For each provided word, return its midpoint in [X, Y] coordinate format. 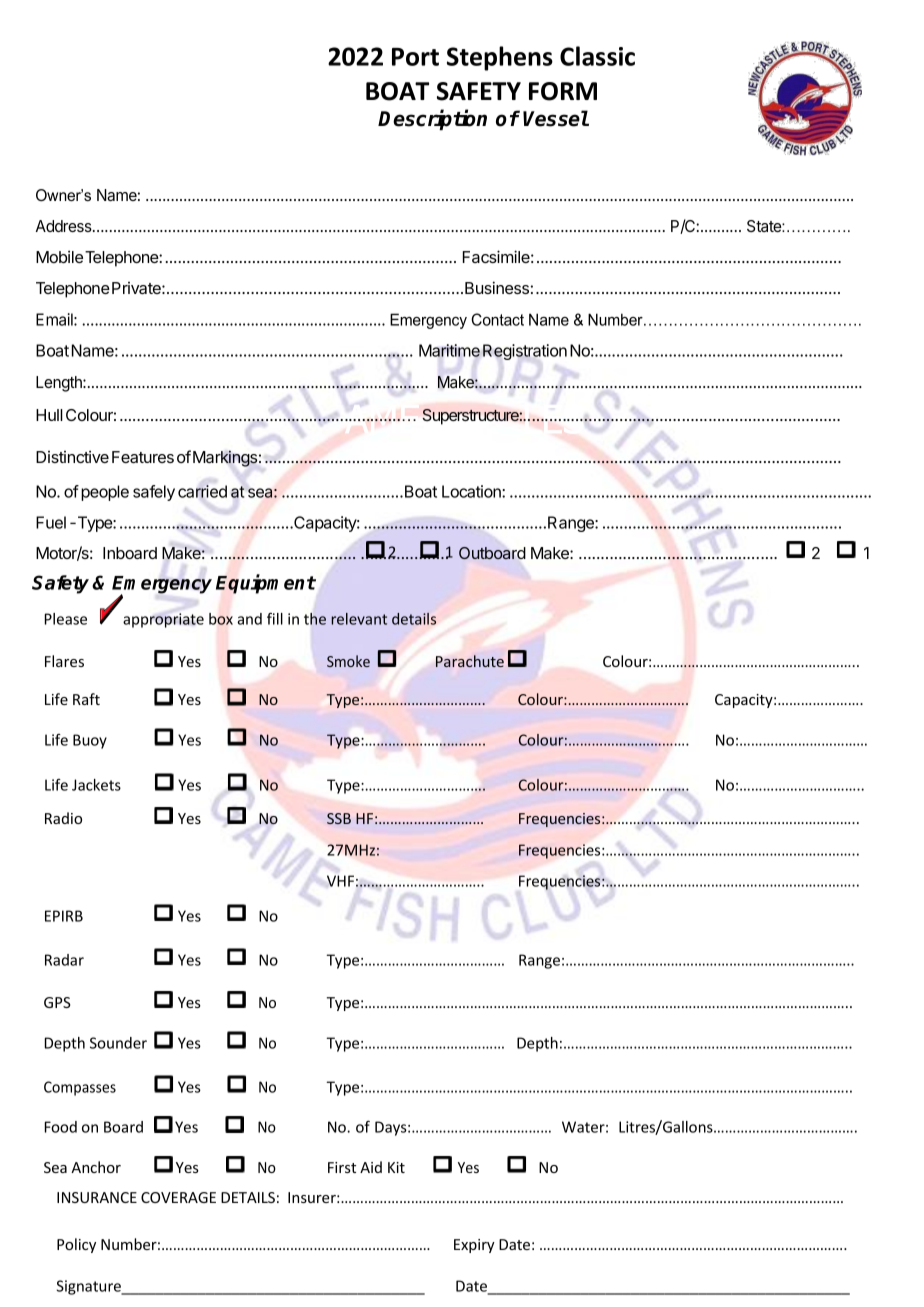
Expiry [474, 1246]
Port [415, 57]
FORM [563, 91]
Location [472, 491]
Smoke [348, 661]
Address [65, 226]
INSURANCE [97, 1197]
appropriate [163, 620]
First [342, 1167]
